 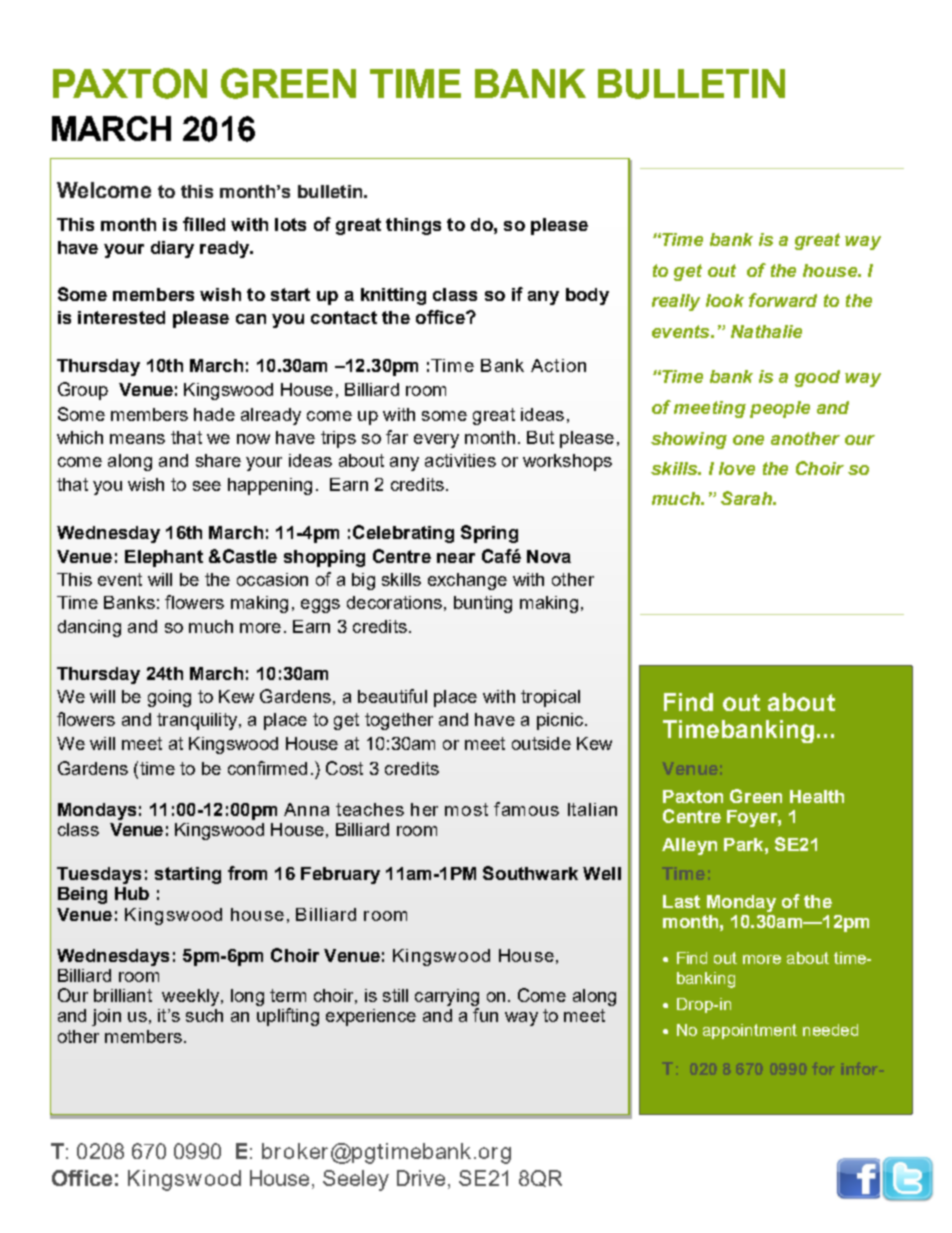 I want to click on things, so click(x=413, y=226).
